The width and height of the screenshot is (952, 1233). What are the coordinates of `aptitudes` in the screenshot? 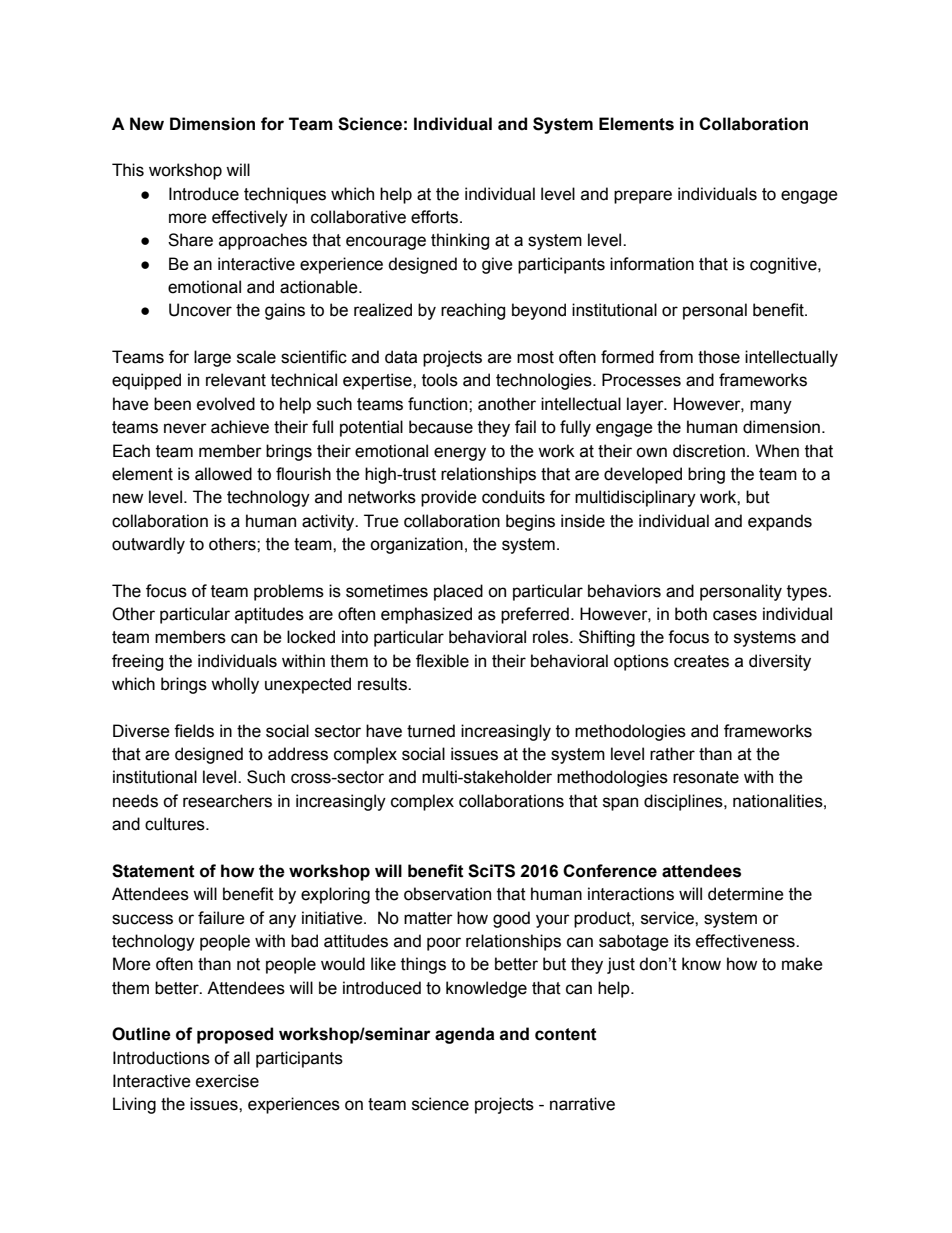 It's located at (269, 615).
